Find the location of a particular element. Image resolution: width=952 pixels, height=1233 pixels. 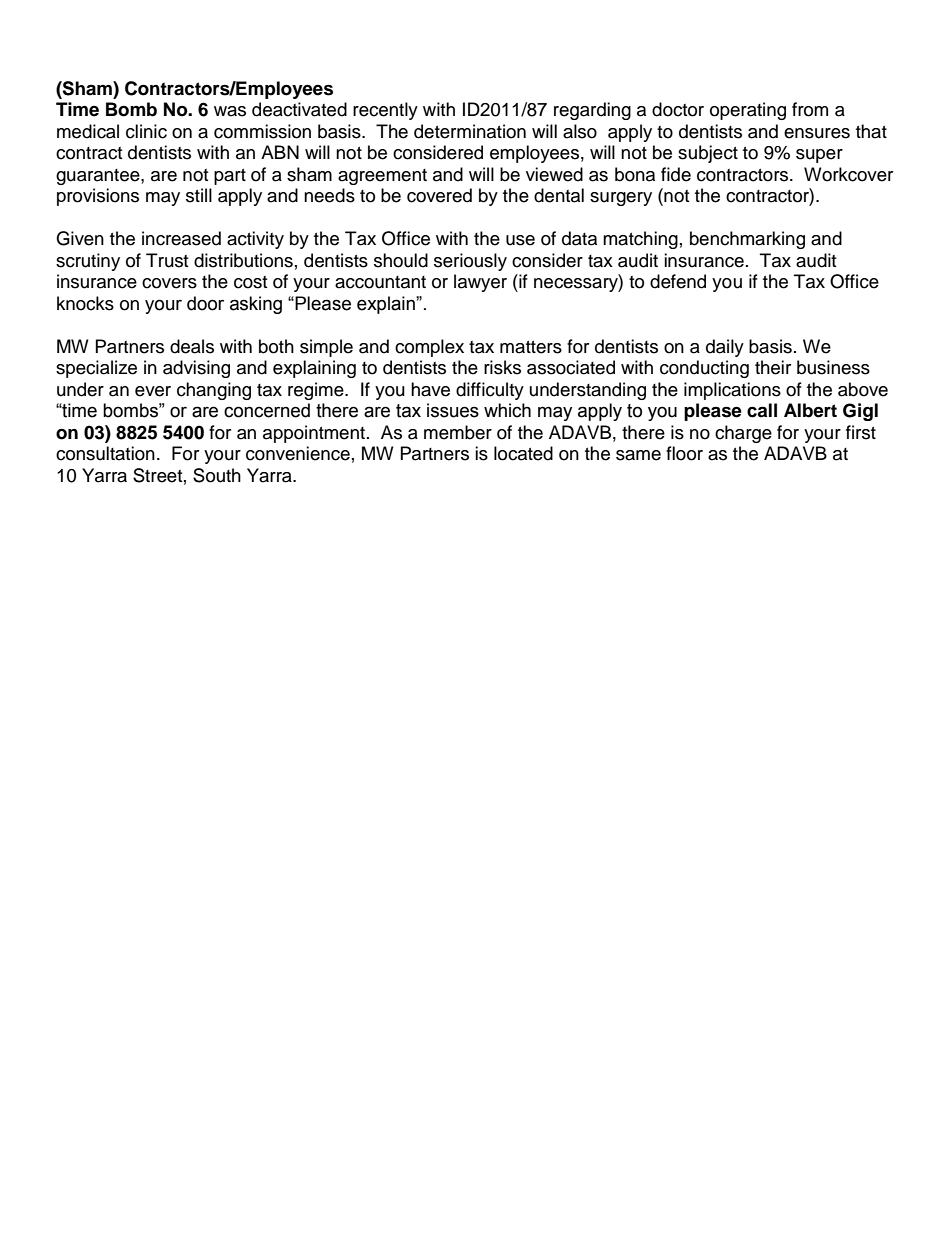

covered is located at coordinates (439, 195).
